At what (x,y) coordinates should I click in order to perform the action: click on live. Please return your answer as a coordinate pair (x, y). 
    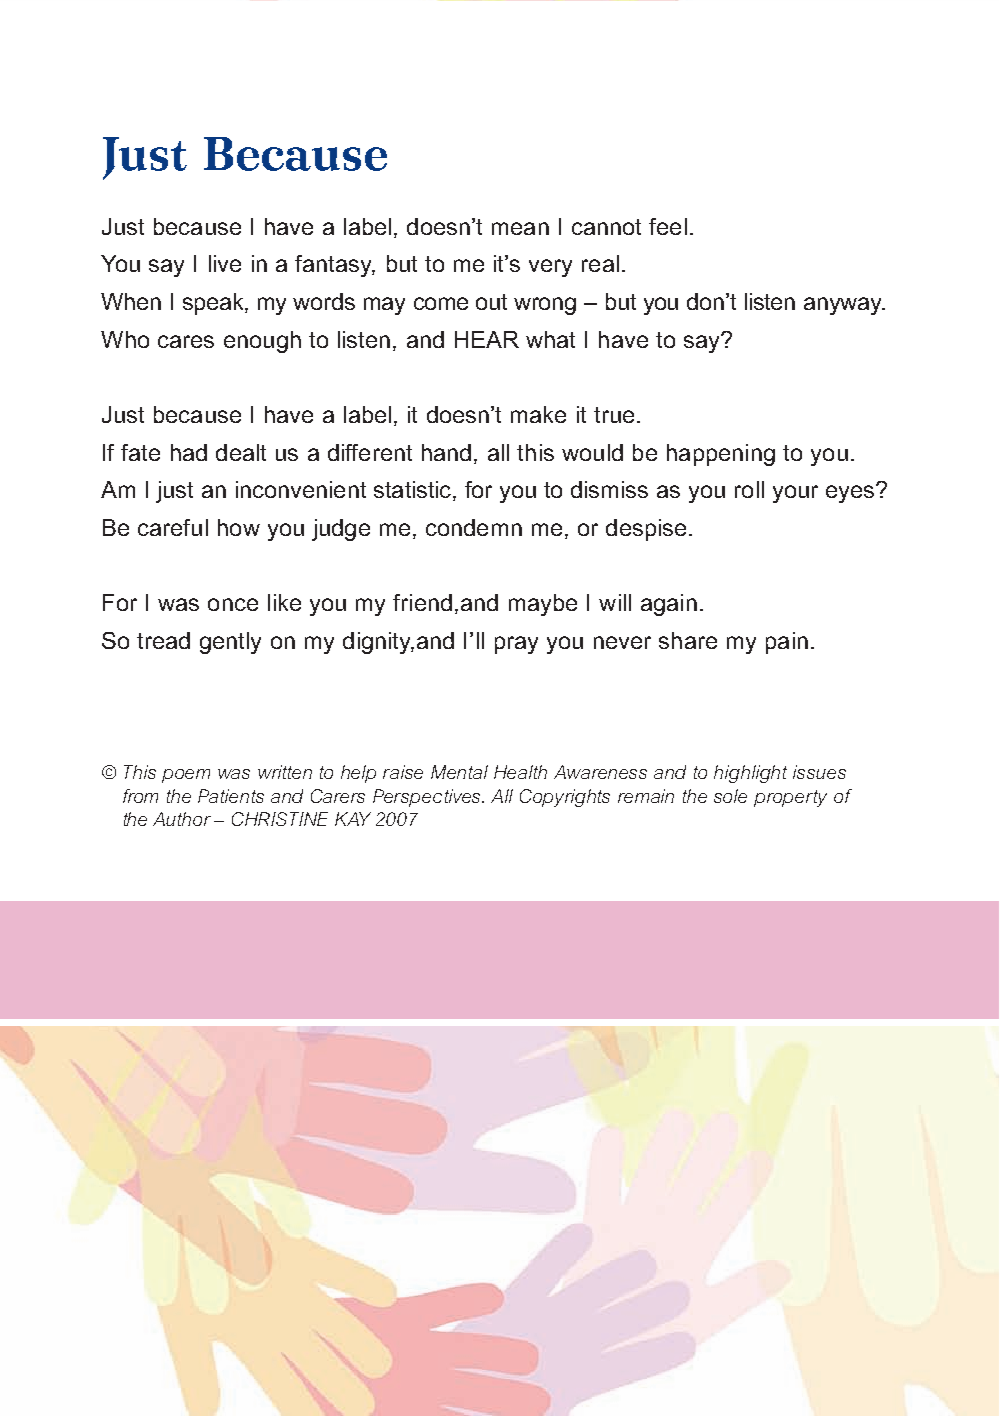
    Looking at the image, I should click on (225, 263).
